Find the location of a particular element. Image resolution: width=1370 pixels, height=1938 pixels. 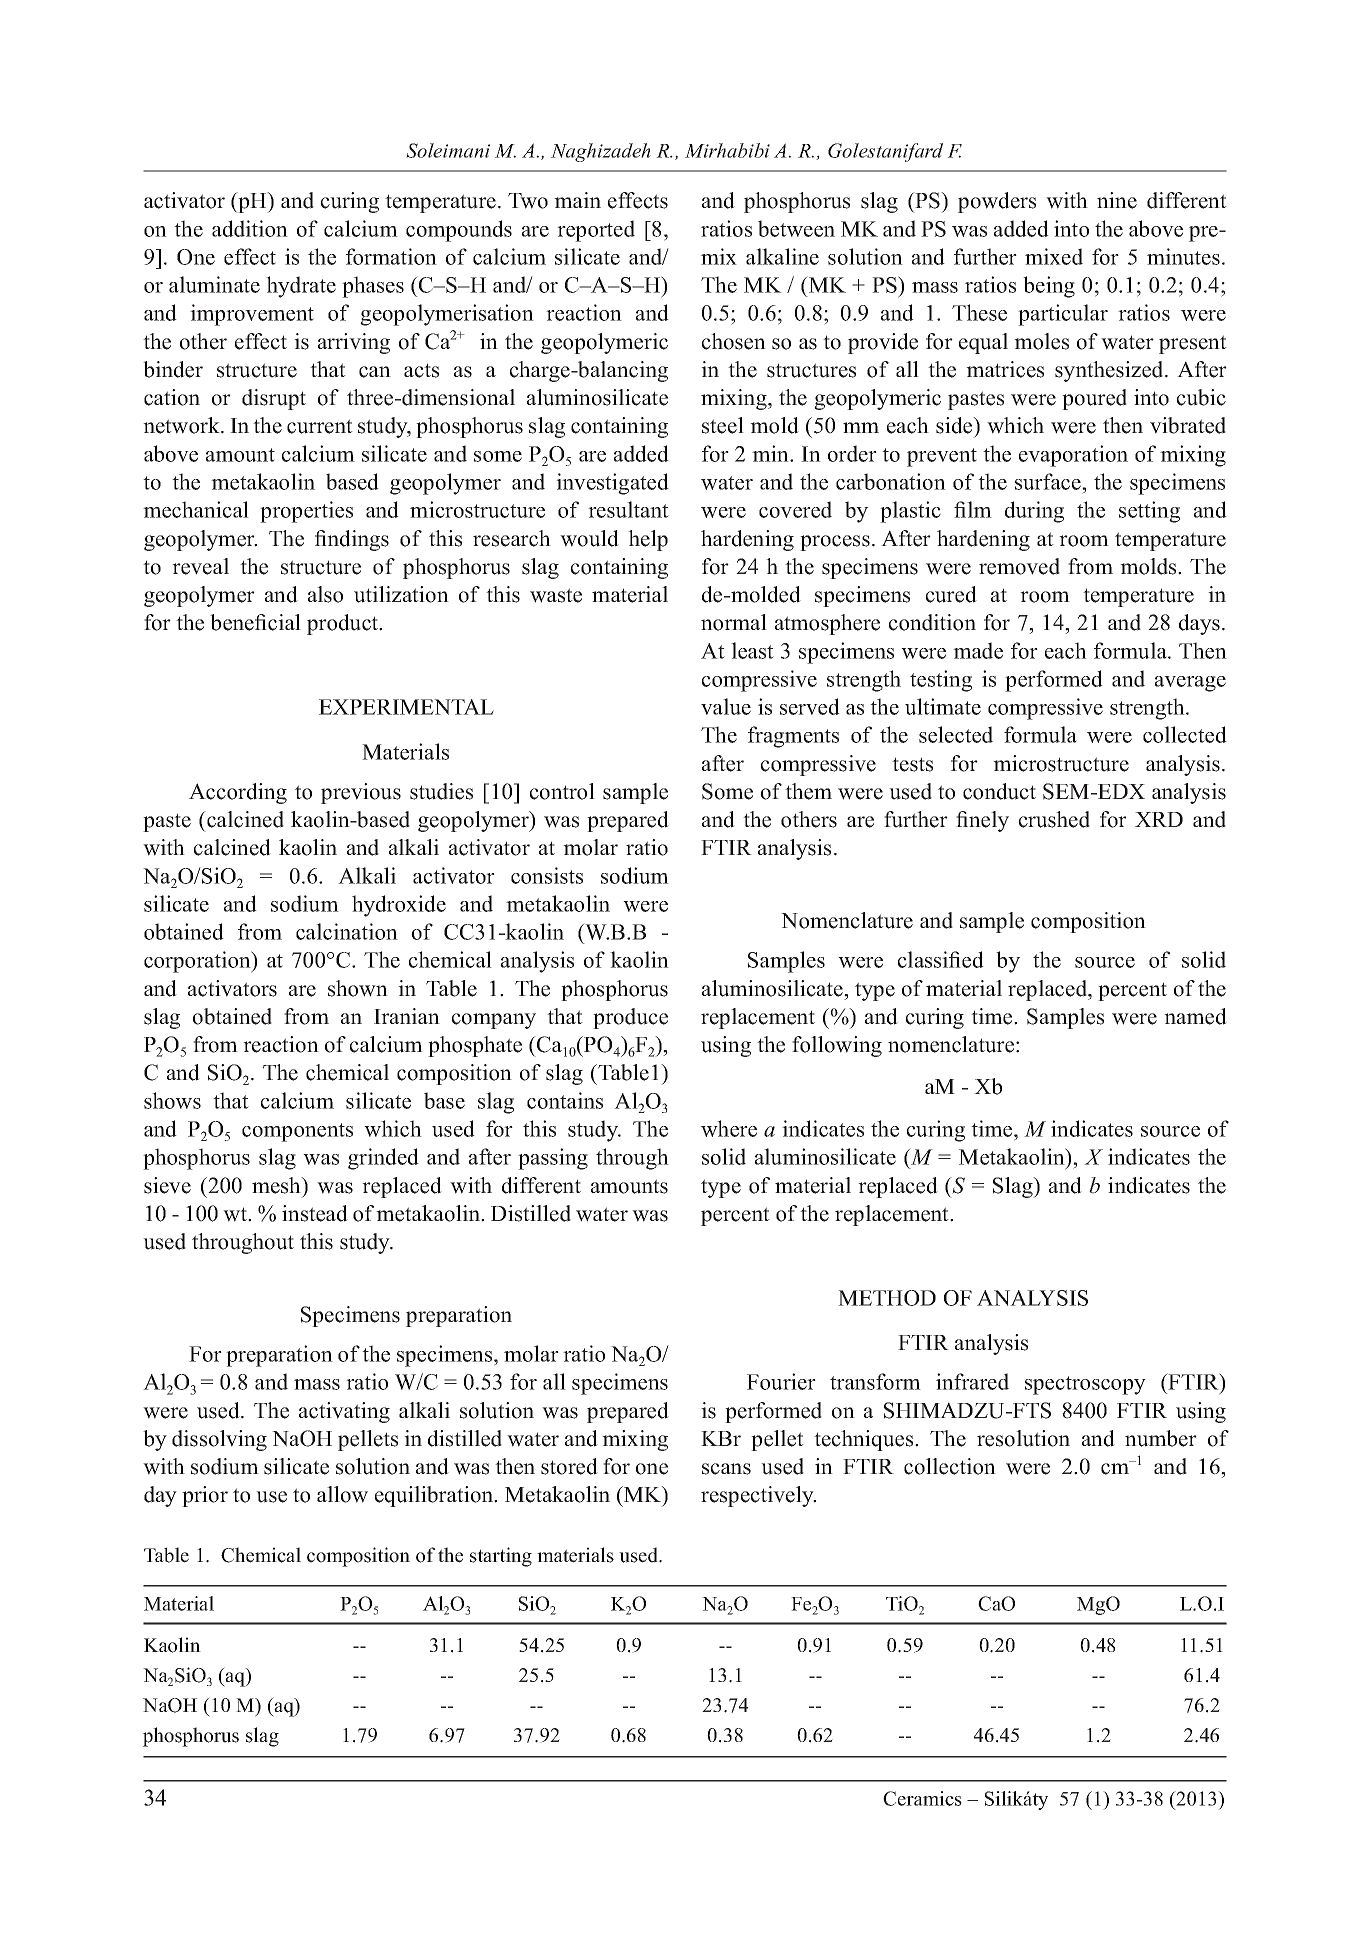

number is located at coordinates (1161, 1438).
